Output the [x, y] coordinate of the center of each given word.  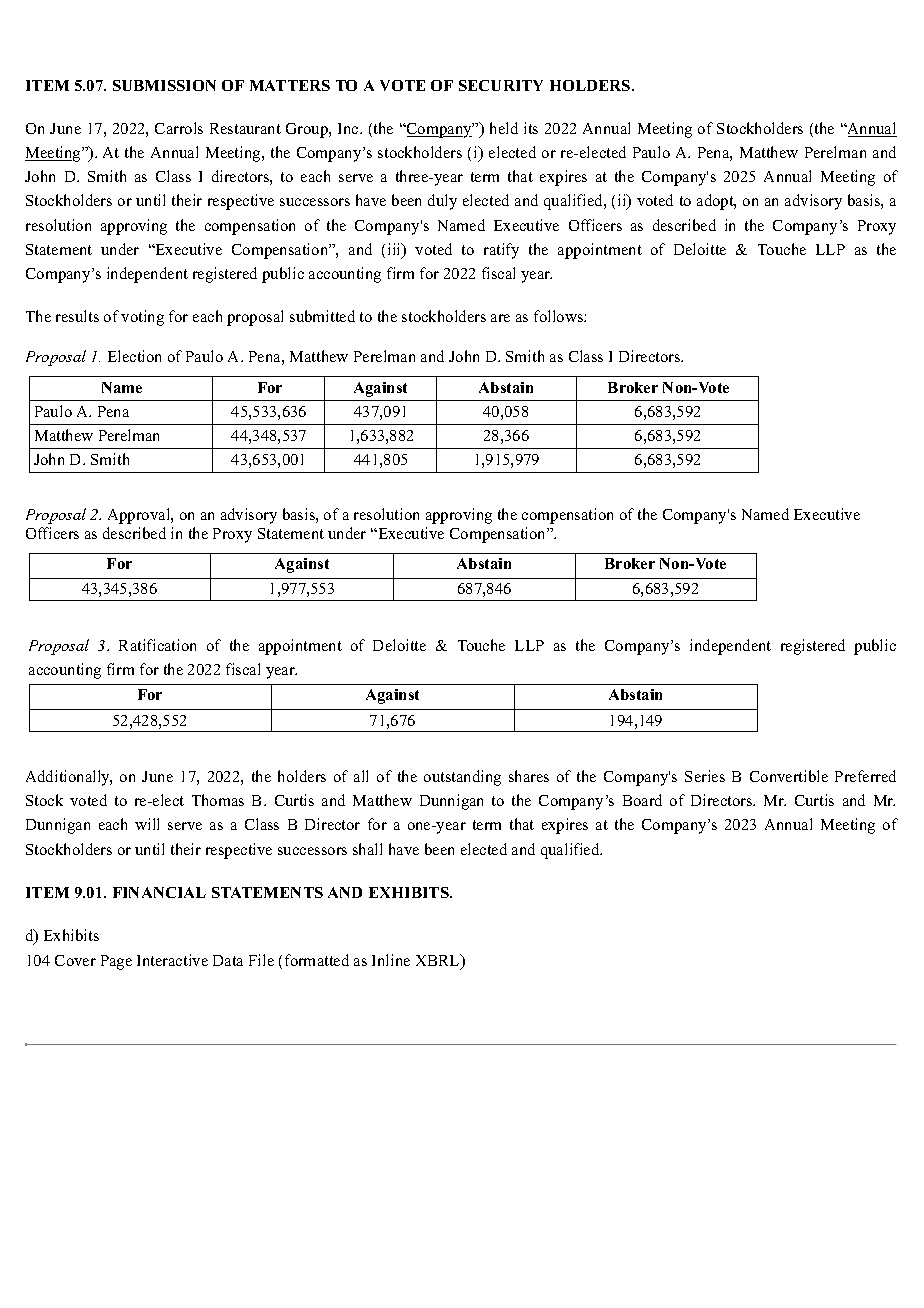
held [504, 128]
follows [559, 316]
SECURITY [501, 85]
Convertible [789, 776]
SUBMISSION [164, 85]
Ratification [157, 645]
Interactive [172, 960]
